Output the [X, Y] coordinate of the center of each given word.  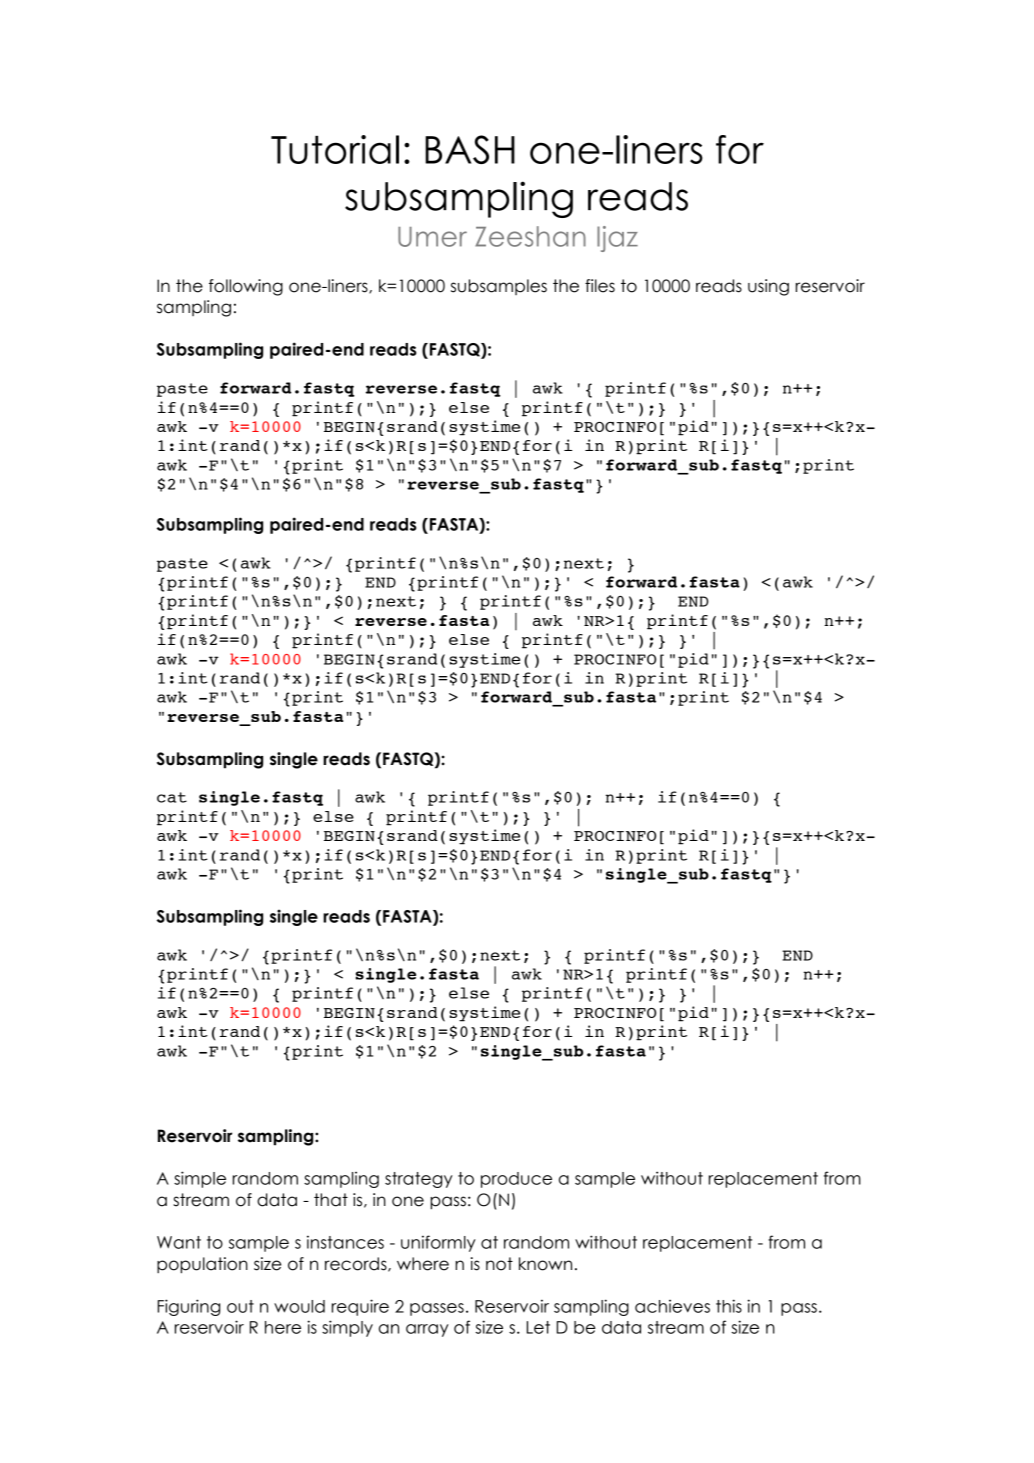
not [499, 1264]
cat [172, 797]
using [768, 287]
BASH [470, 149]
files [600, 286]
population [202, 1265]
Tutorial [335, 149]
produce [516, 1180]
